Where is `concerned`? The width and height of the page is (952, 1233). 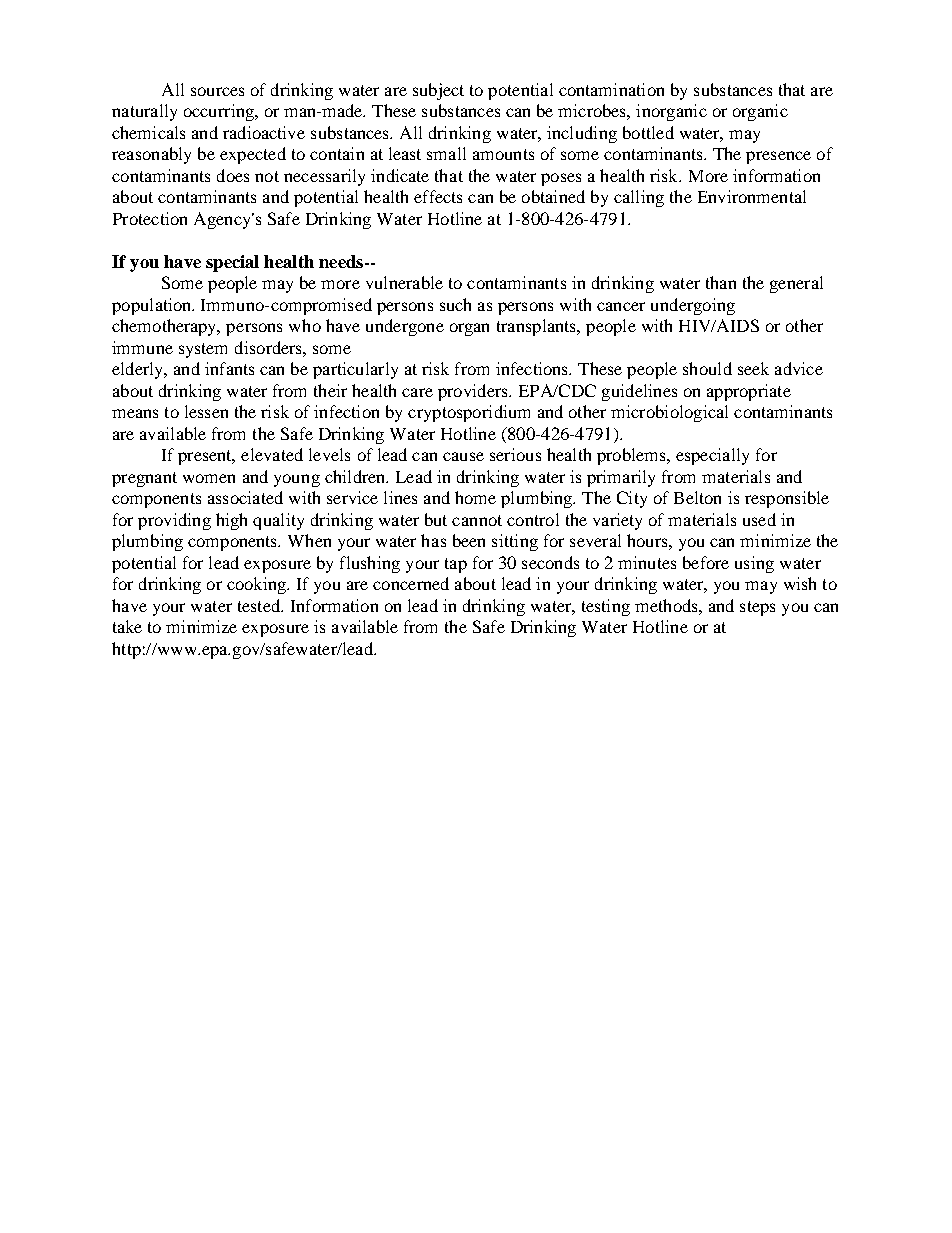
concerned is located at coordinates (411, 583).
